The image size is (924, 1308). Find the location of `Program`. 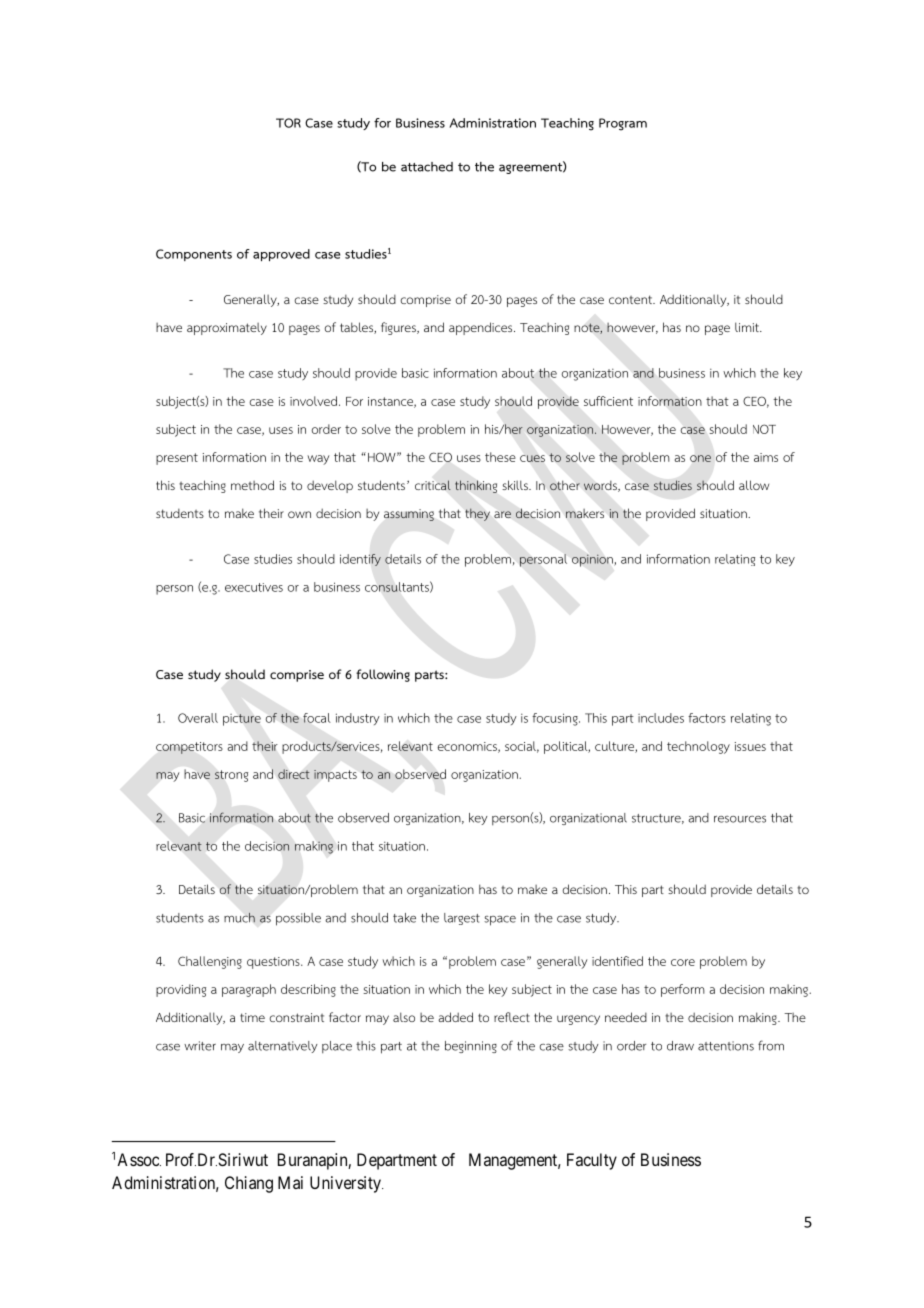

Program is located at coordinates (623, 124).
